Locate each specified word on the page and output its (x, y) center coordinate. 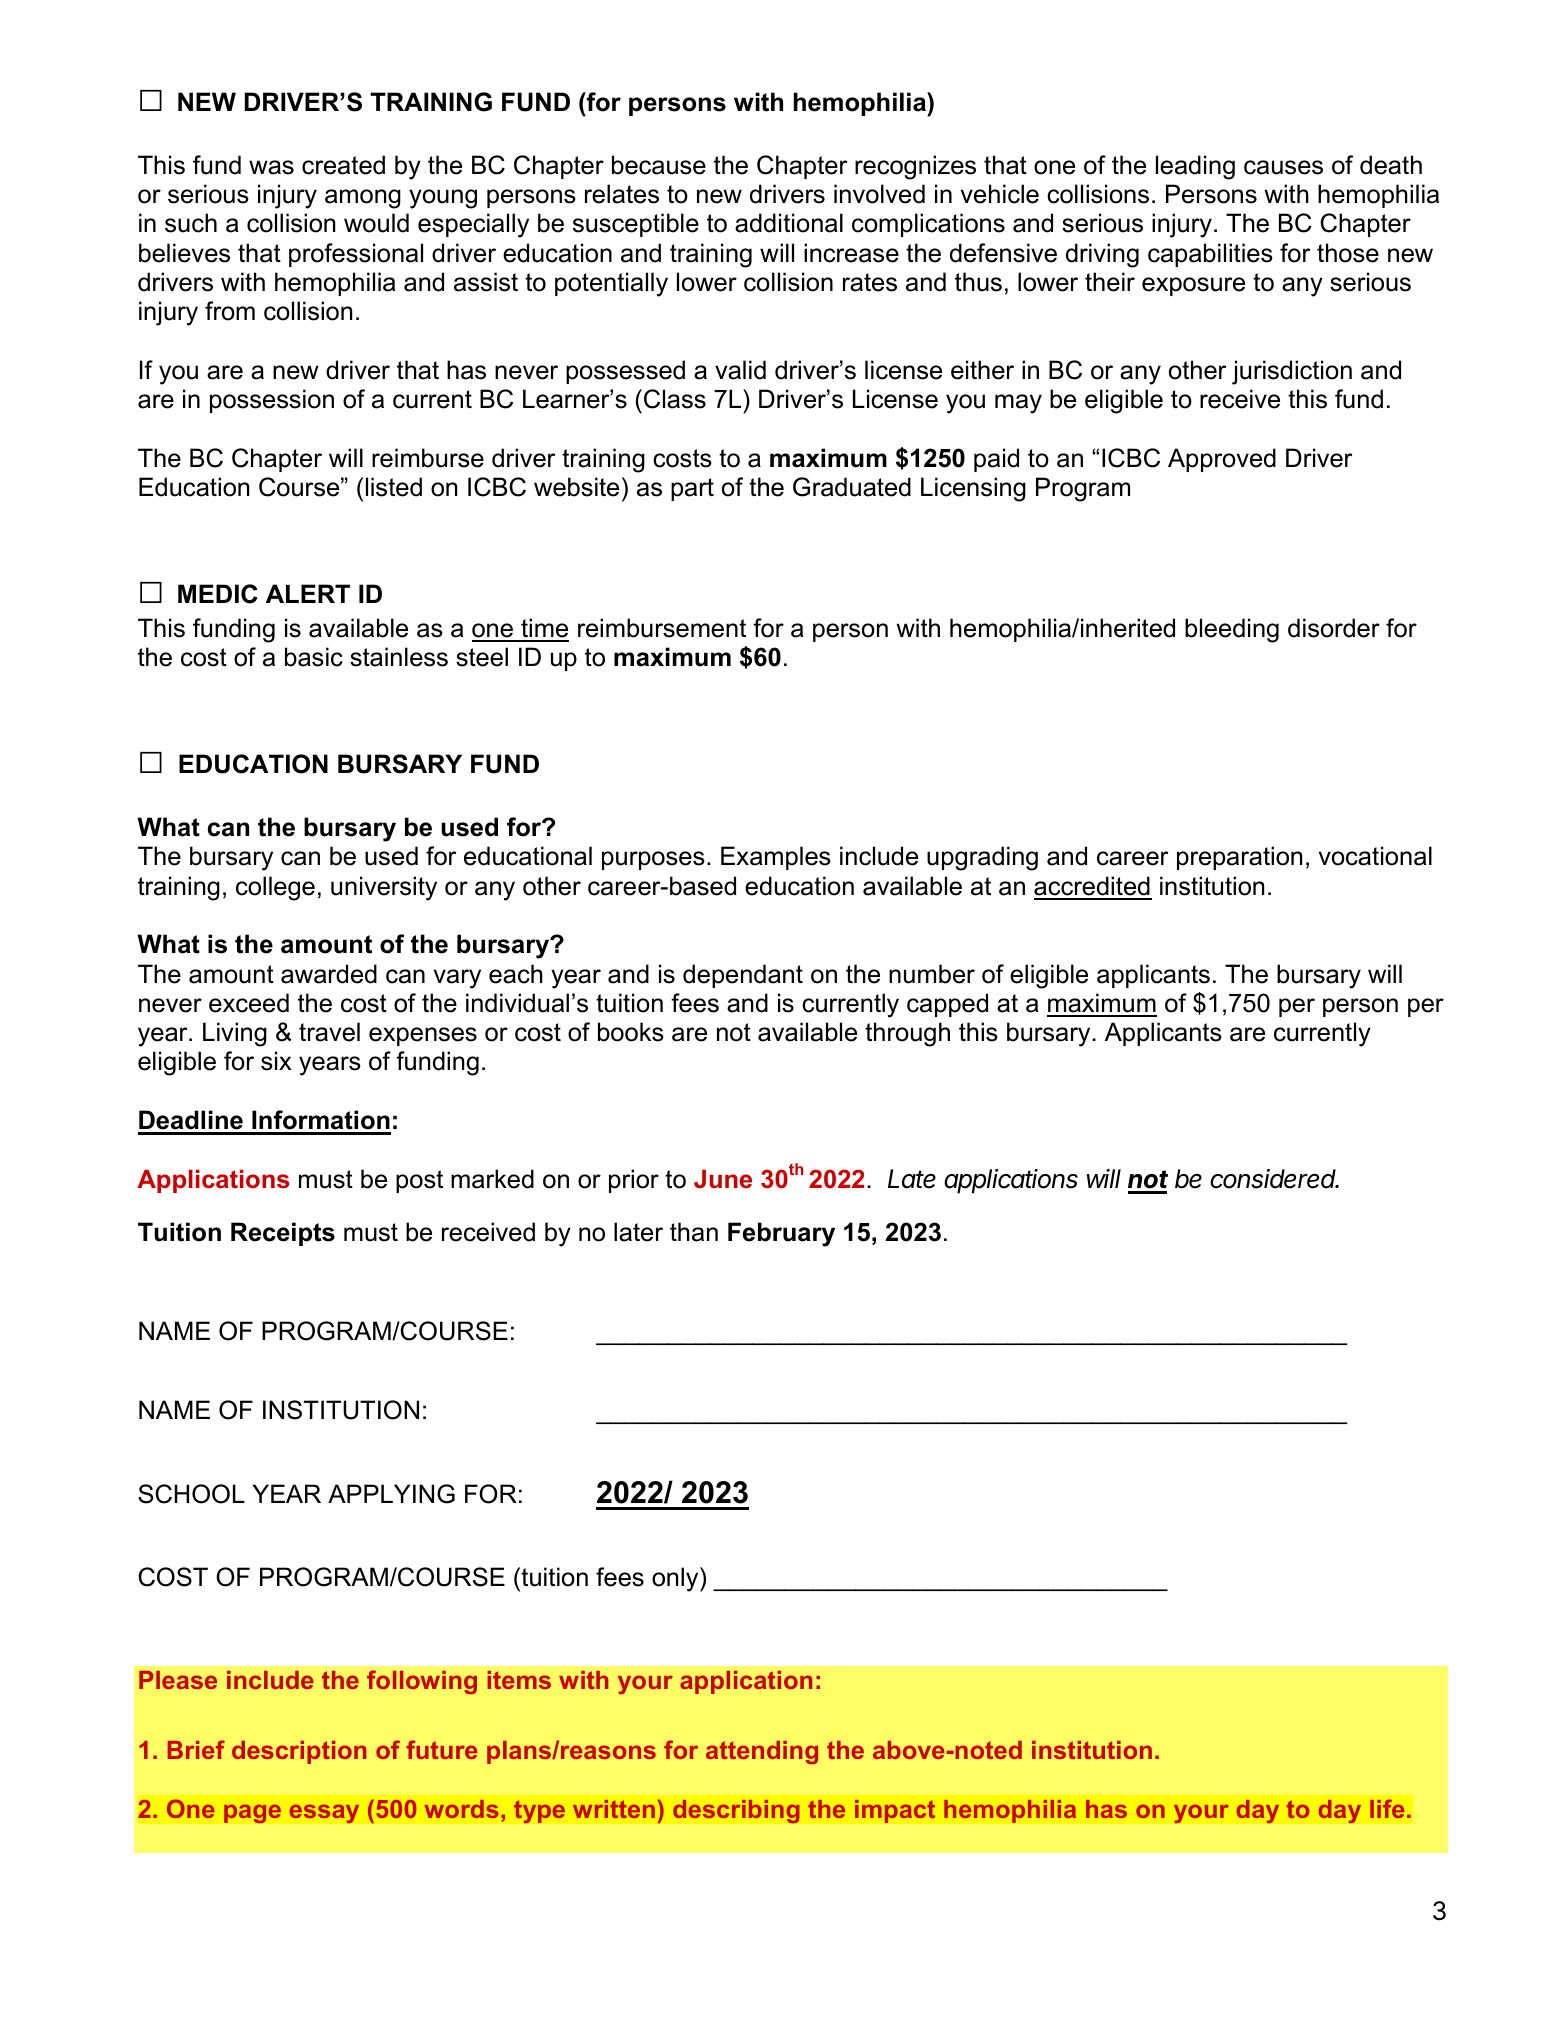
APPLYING (391, 1494)
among (363, 199)
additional (789, 223)
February (781, 1234)
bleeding (1232, 630)
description (299, 1752)
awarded (329, 974)
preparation (1239, 858)
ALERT (308, 593)
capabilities (1210, 255)
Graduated (852, 487)
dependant (743, 976)
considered (1274, 1179)
